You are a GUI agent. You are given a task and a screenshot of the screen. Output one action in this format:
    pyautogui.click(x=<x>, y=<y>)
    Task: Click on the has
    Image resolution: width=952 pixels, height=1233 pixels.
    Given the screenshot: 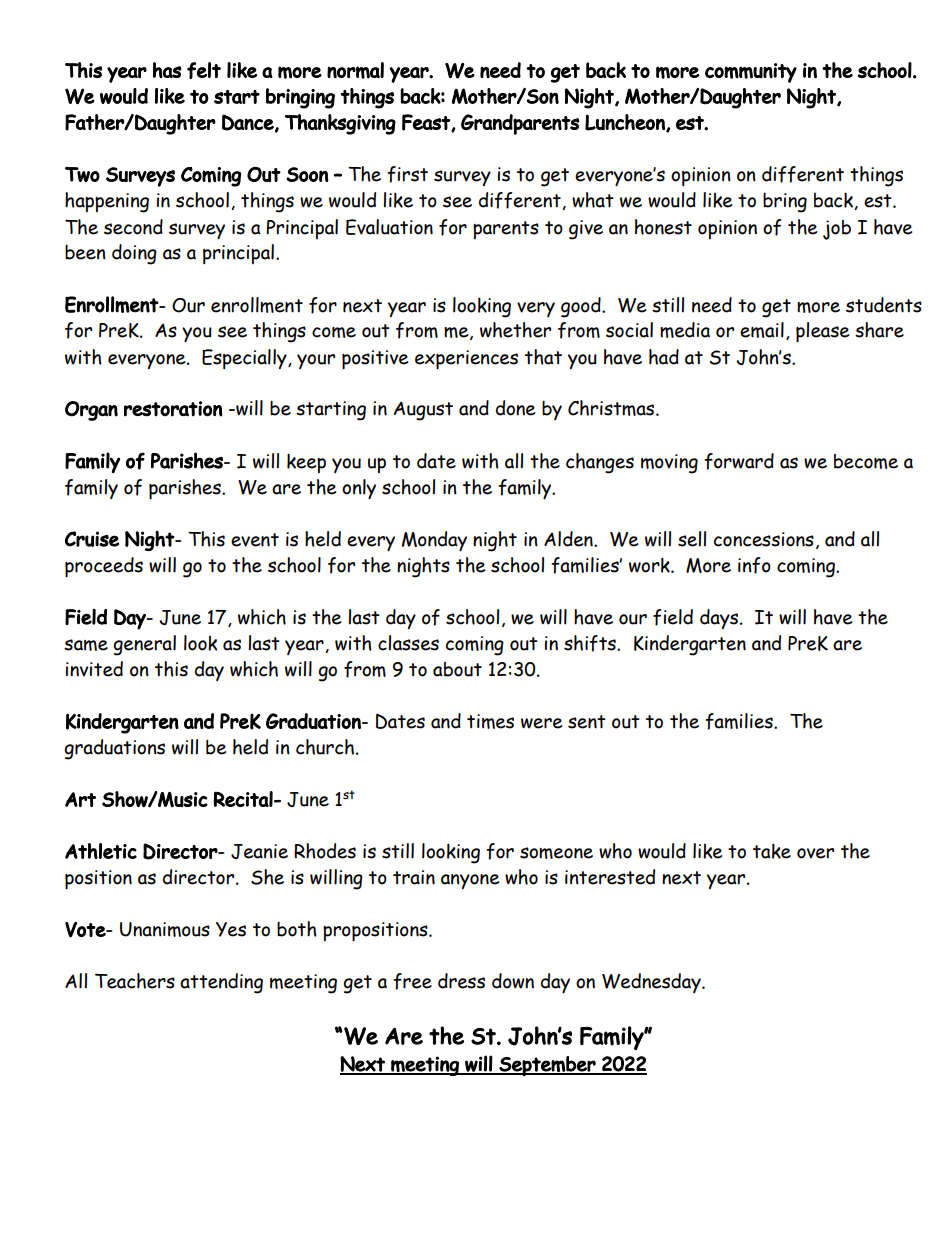 What is the action you would take?
    pyautogui.click(x=167, y=70)
